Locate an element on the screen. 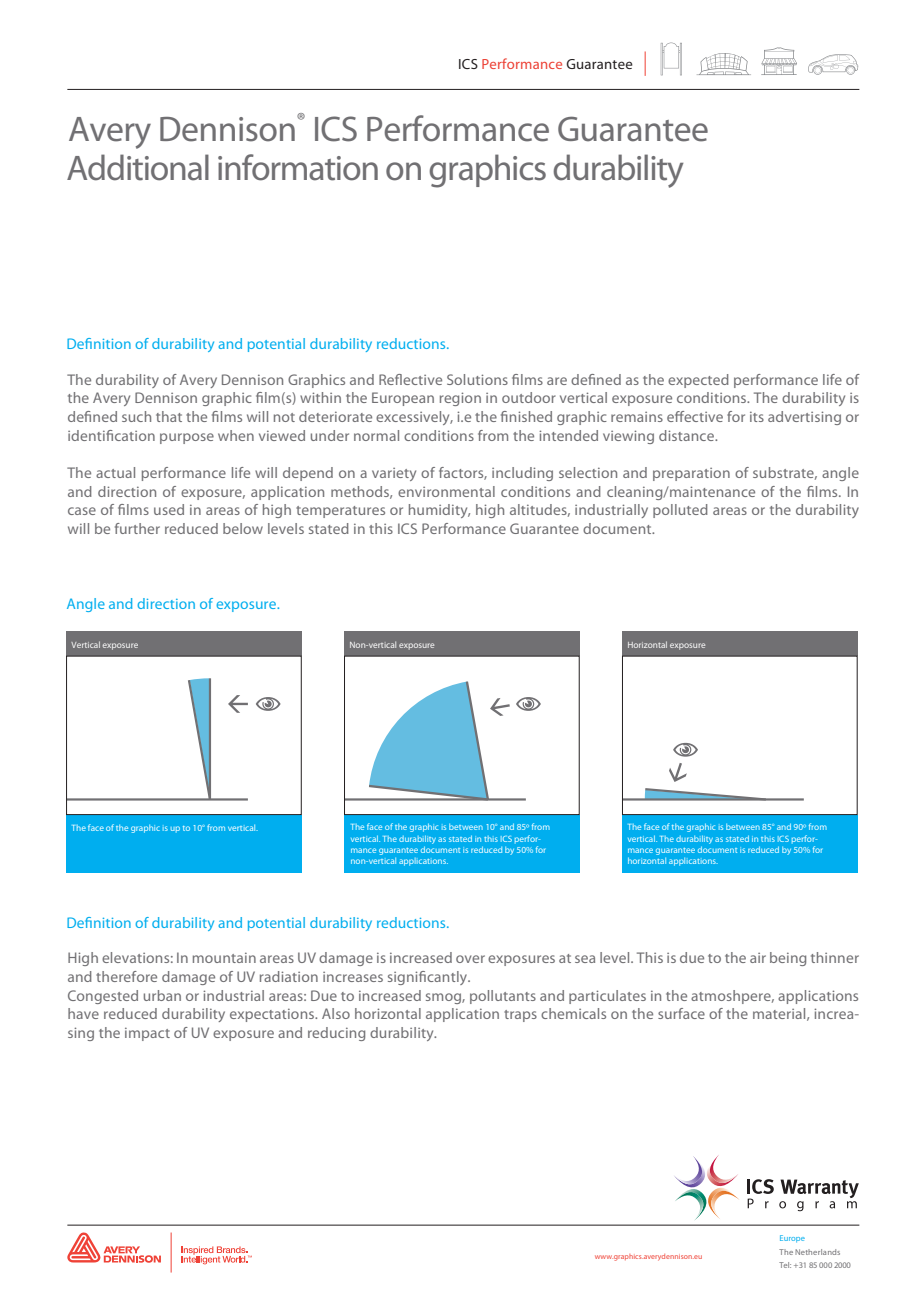 The height and width of the screenshot is (1308, 924). temperatures is located at coordinates (340, 512).
